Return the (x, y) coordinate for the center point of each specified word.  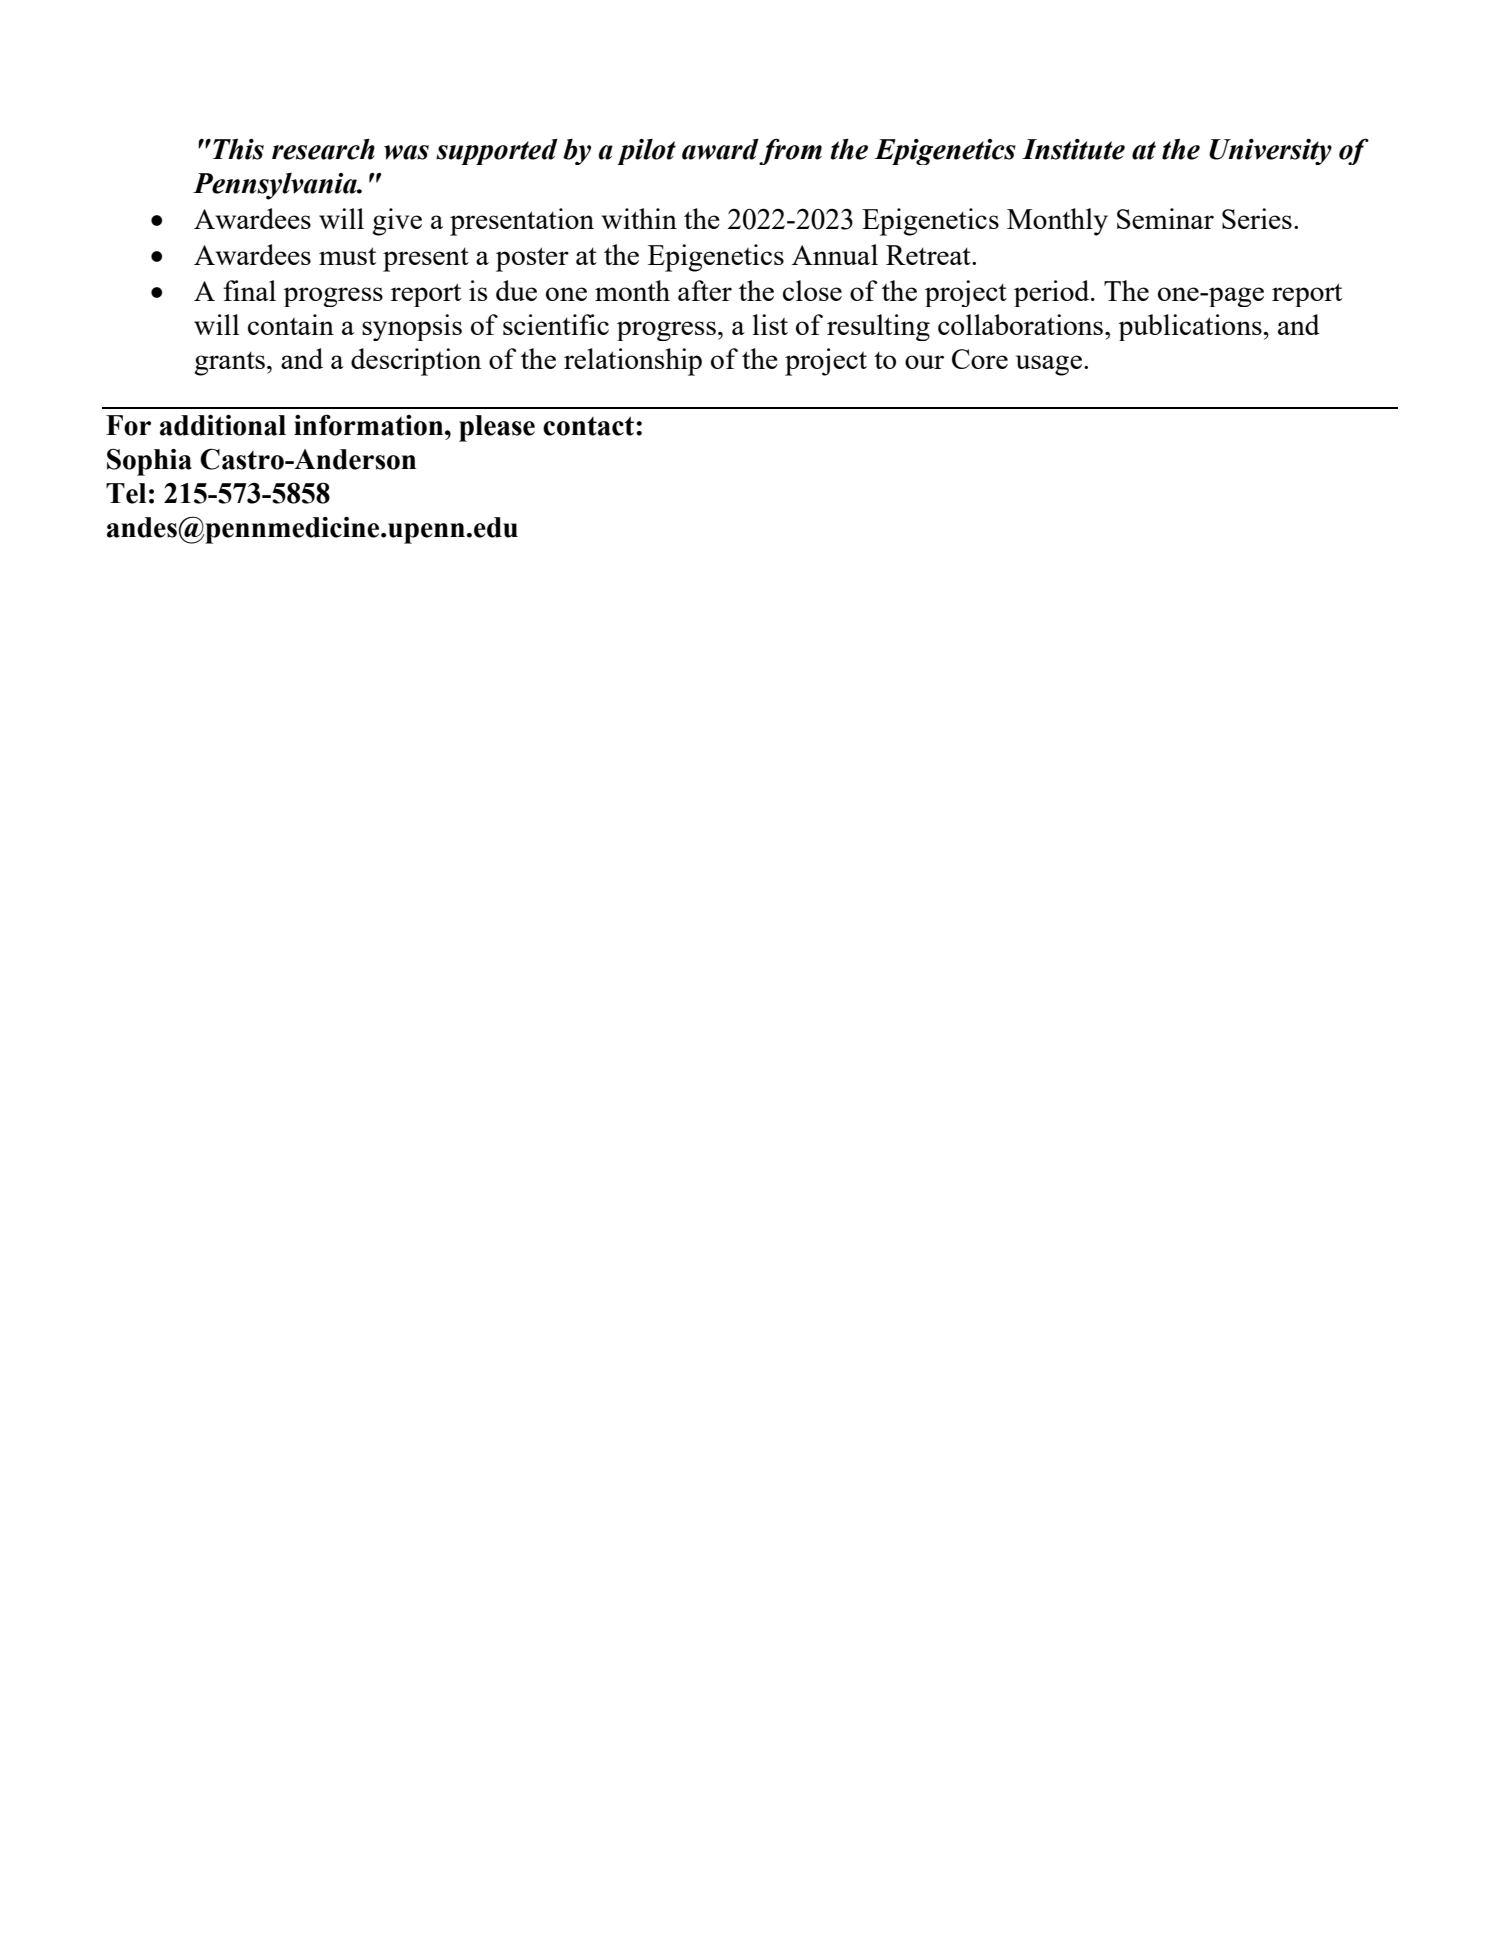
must (347, 256)
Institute (1073, 149)
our (924, 362)
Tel (126, 493)
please (497, 428)
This (237, 149)
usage (1049, 365)
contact (590, 426)
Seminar (1165, 218)
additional (223, 425)
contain (291, 324)
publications (1190, 327)
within (639, 218)
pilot (646, 152)
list (770, 324)
